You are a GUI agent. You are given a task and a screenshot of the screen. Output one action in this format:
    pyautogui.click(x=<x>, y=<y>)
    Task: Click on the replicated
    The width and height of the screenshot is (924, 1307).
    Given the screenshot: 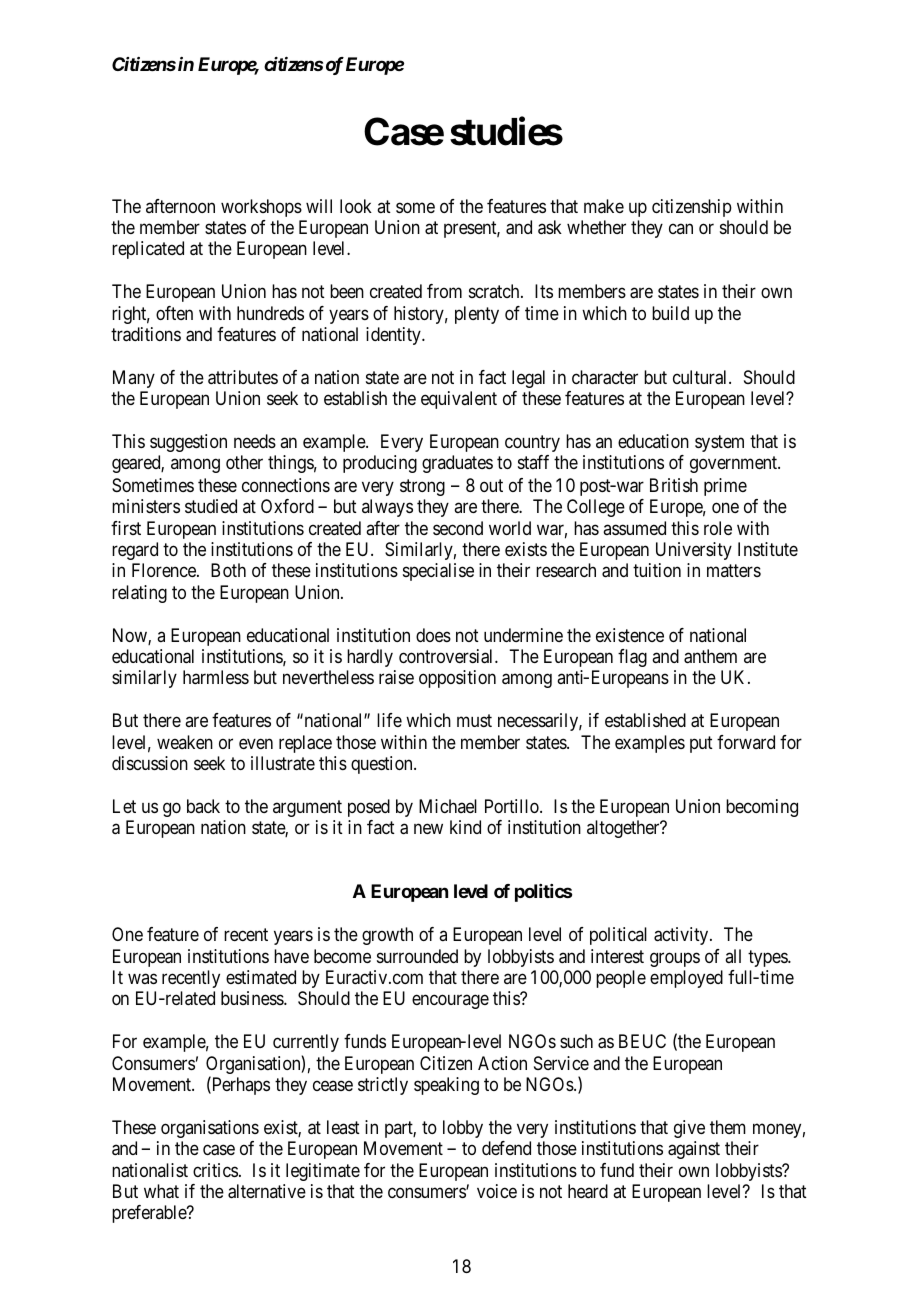 What is the action you would take?
    pyautogui.click(x=148, y=250)
